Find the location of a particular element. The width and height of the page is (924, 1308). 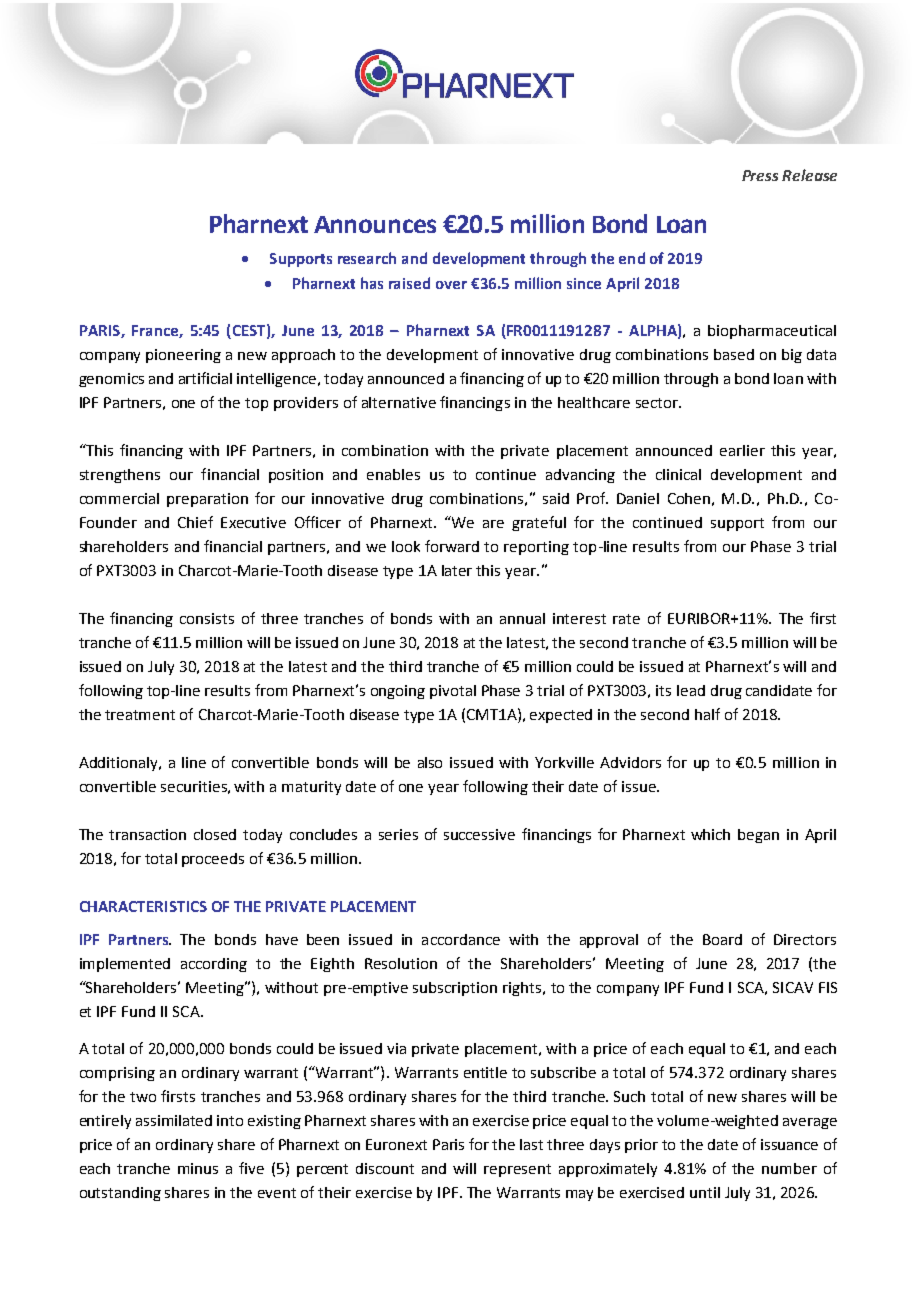

treatment is located at coordinates (140, 715).
